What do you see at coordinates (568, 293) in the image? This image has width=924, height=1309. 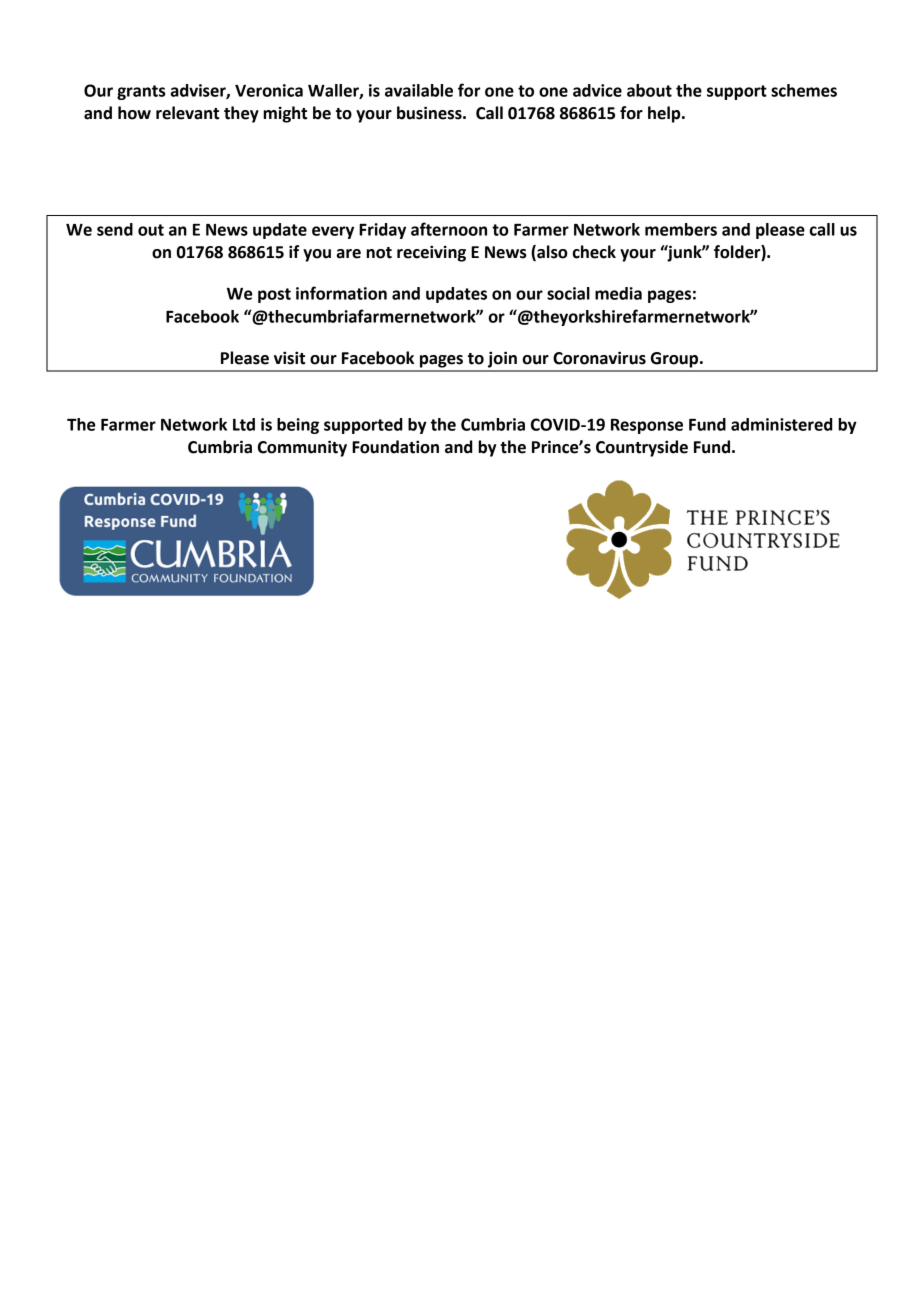 I see `social` at bounding box center [568, 293].
